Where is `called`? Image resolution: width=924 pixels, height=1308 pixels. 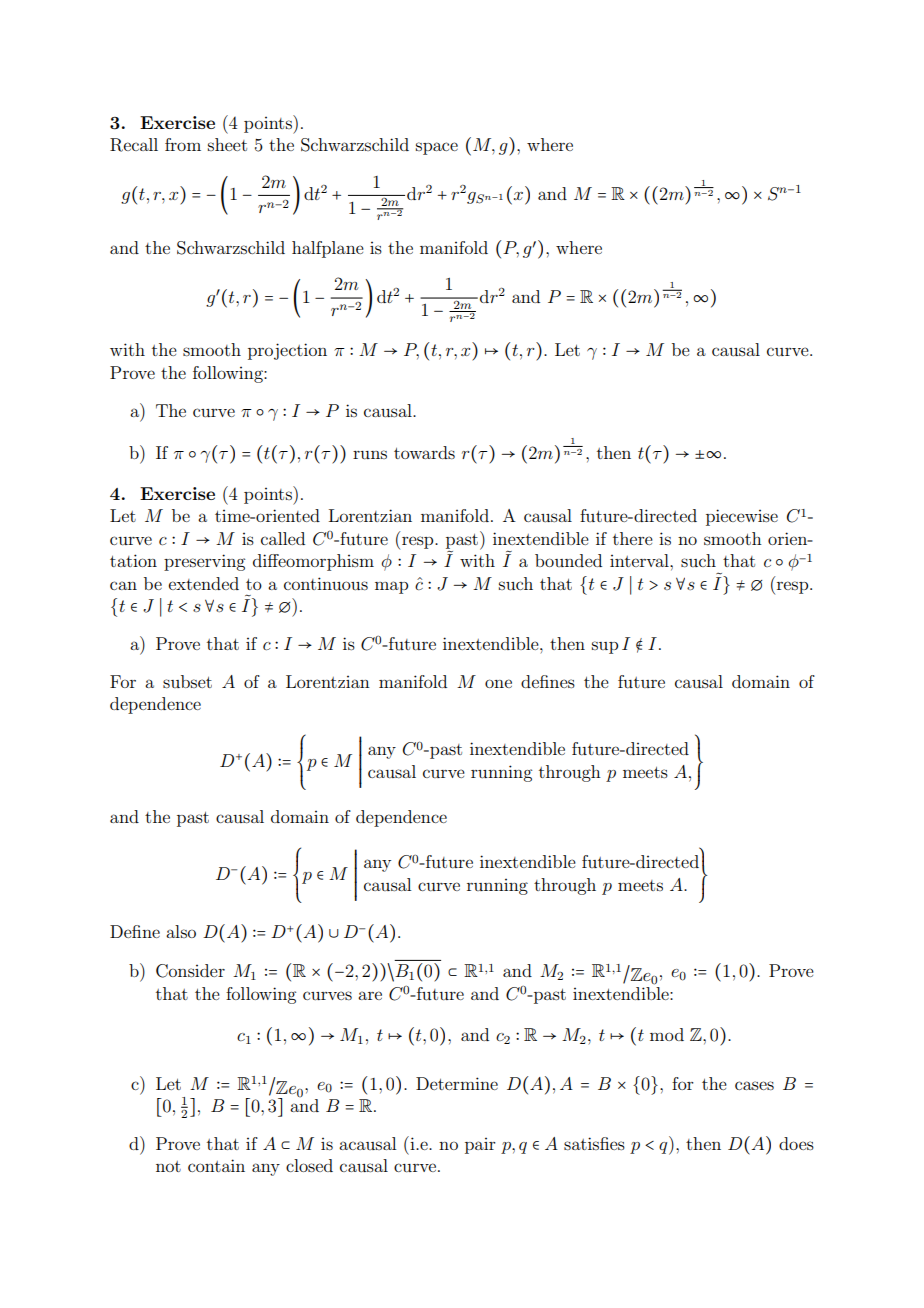 called is located at coordinates (283, 538).
